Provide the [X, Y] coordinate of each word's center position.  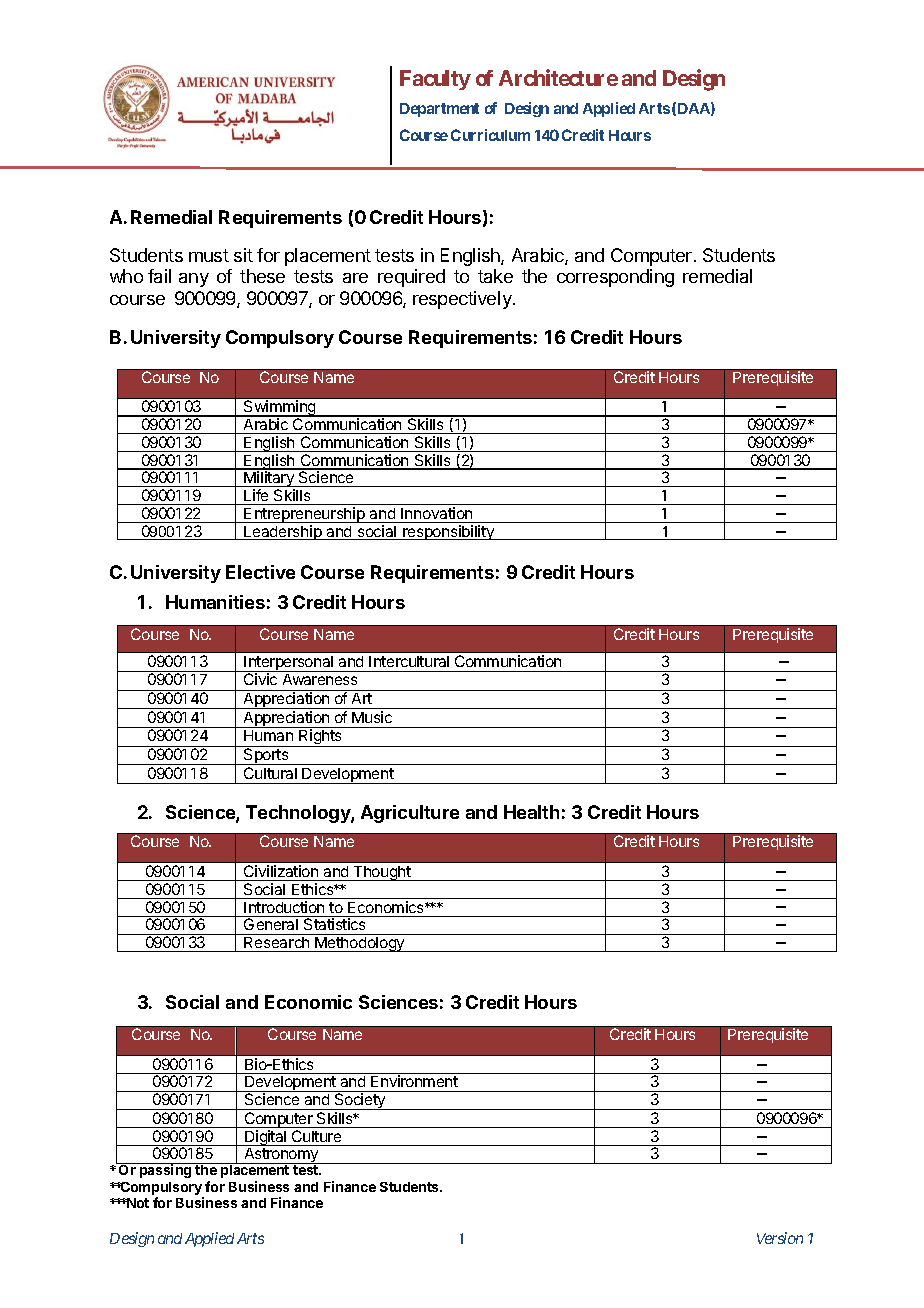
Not [137, 1203]
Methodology [360, 944]
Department [439, 110]
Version [780, 1238]
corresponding [615, 278]
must [209, 255]
